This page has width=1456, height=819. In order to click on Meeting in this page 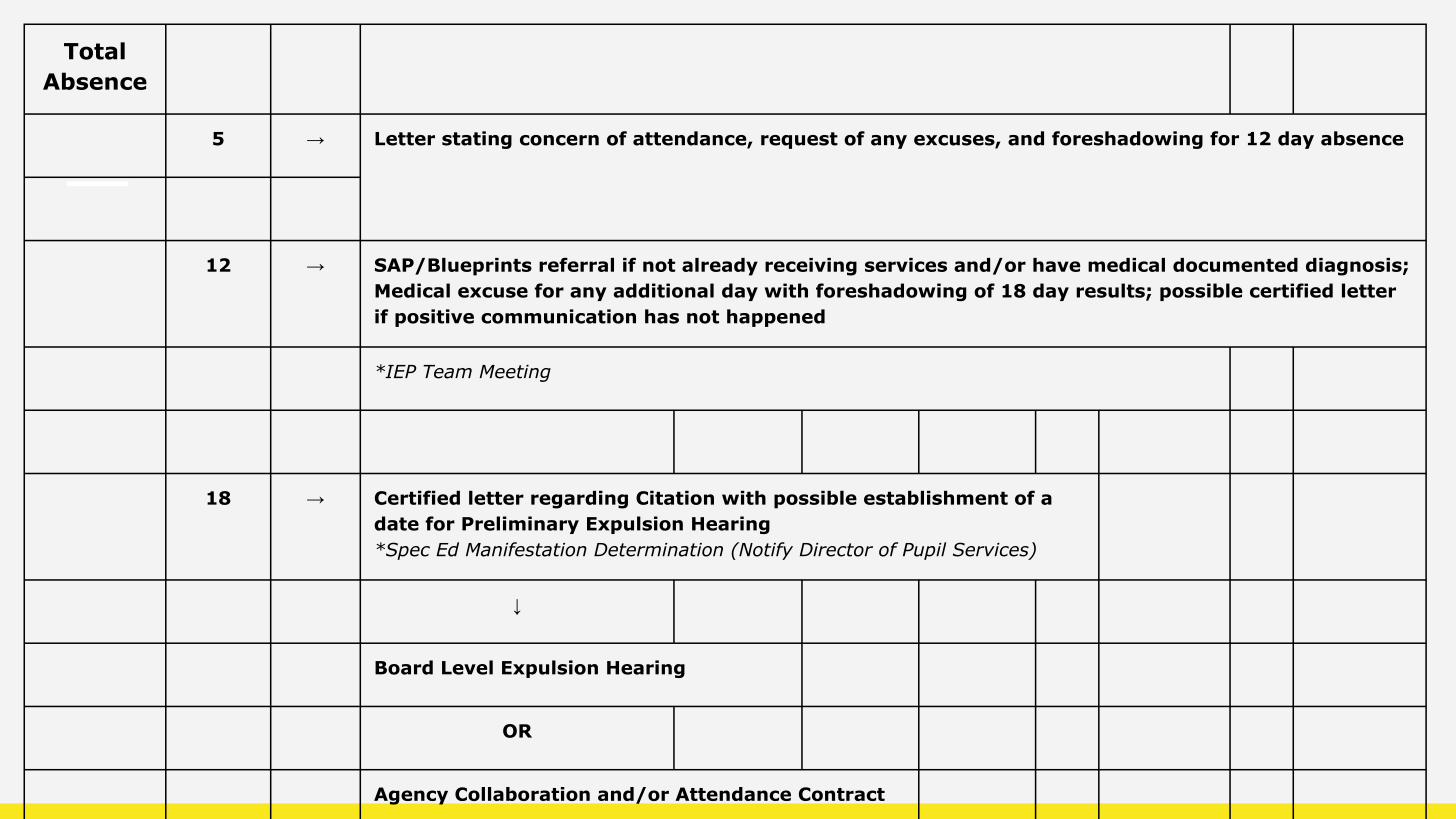, I will do `click(515, 373)`.
